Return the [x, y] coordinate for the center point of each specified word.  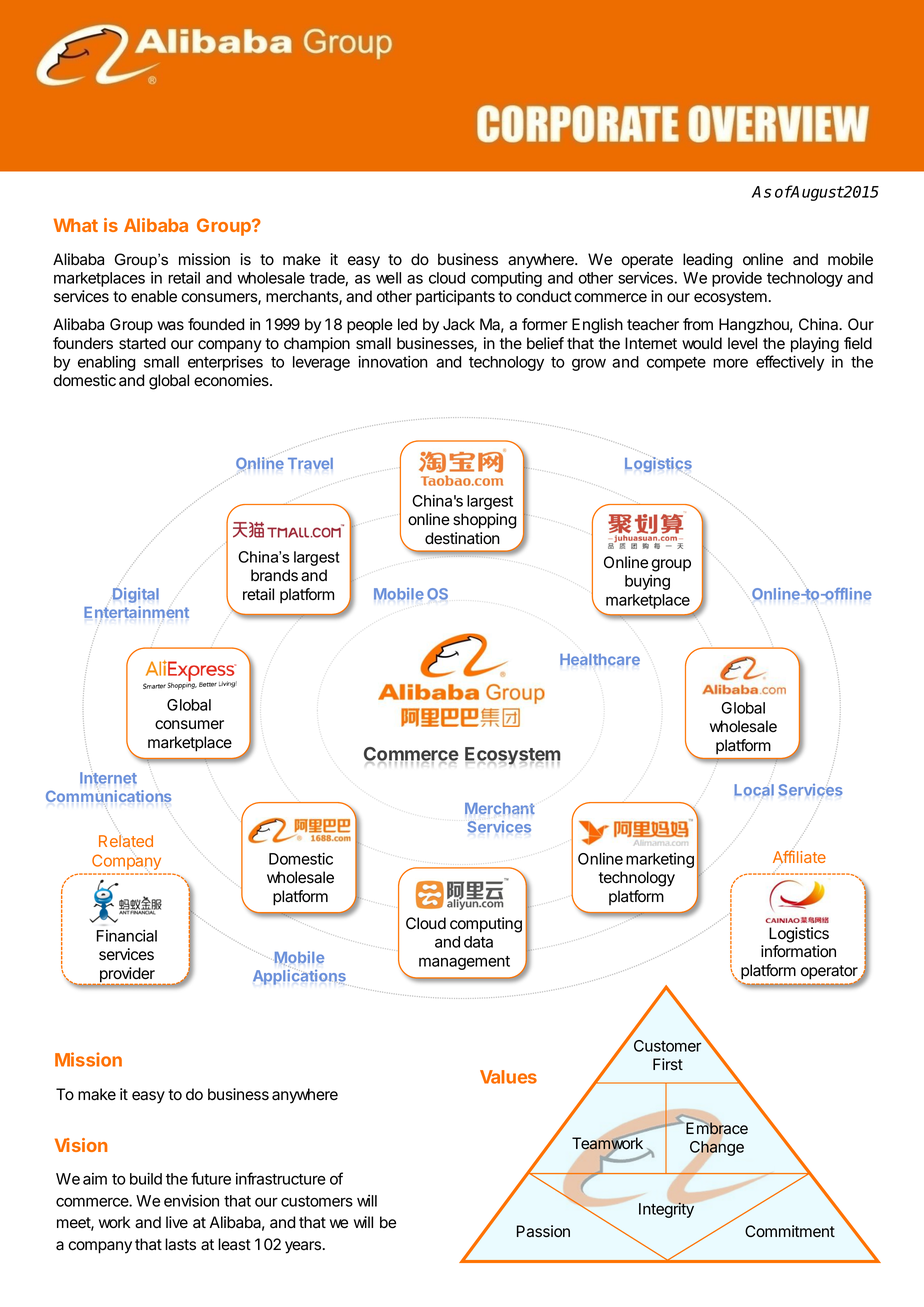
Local [754, 790]
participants [455, 298]
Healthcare [600, 659]
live [177, 1222]
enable [154, 296]
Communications [108, 797]
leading [708, 261]
